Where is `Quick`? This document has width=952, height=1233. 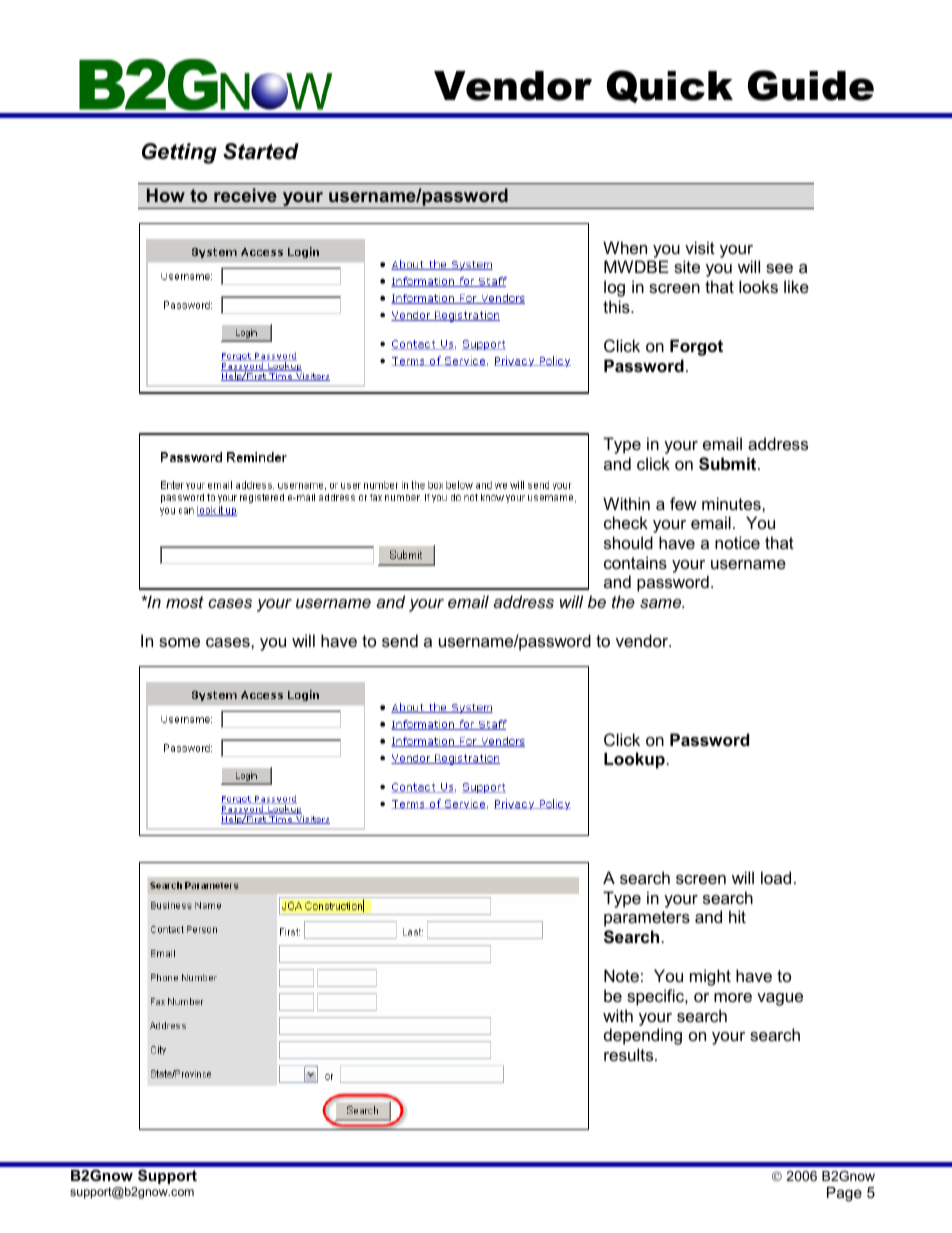 Quick is located at coordinates (670, 86).
